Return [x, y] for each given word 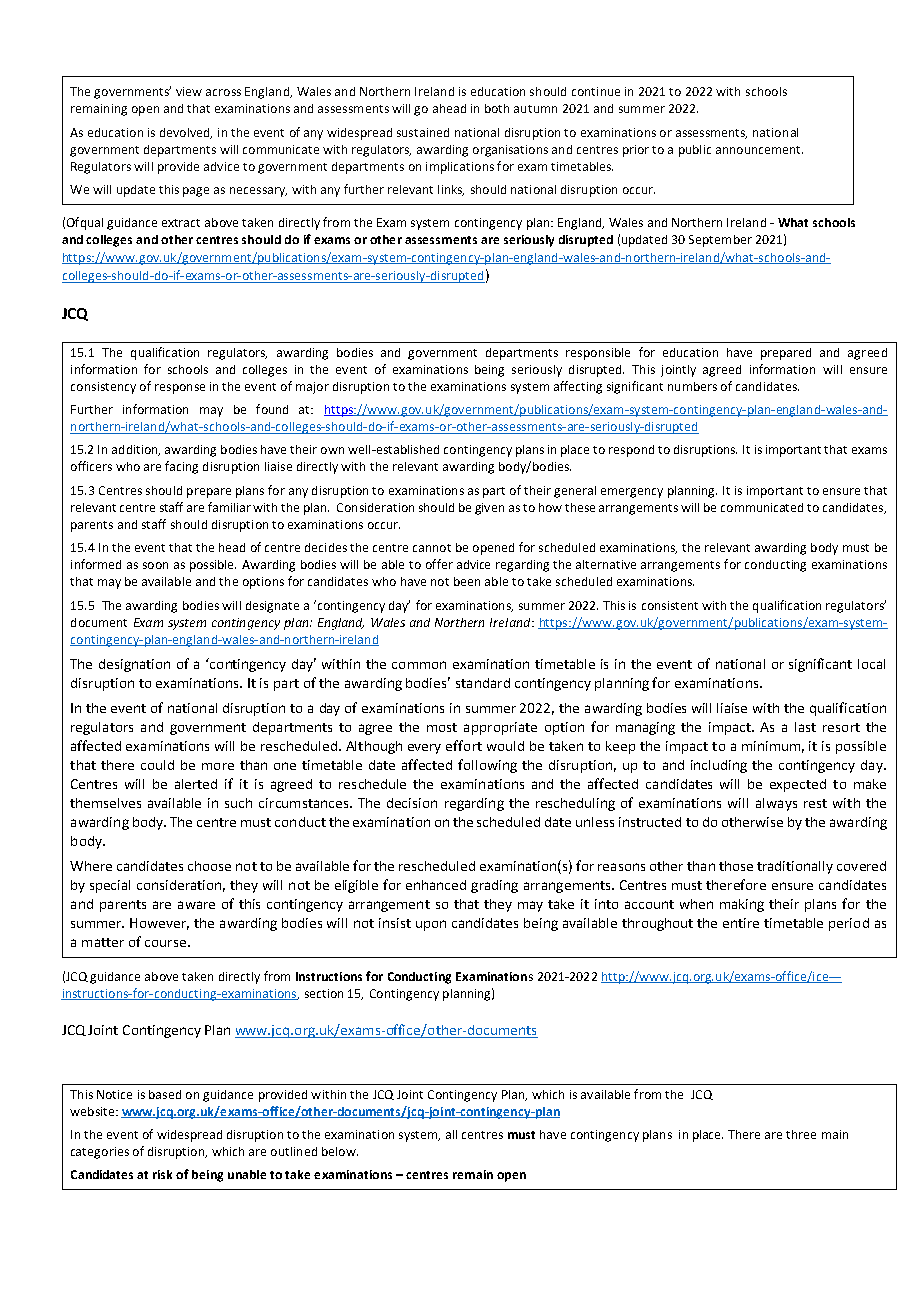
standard [483, 683]
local [871, 664]
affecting [578, 387]
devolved [186, 133]
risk [162, 1174]
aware [196, 905]
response [180, 389]
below [340, 1151]
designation [134, 665]
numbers [692, 386]
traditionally [795, 867]
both [497, 108]
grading [494, 886]
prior [636, 151]
